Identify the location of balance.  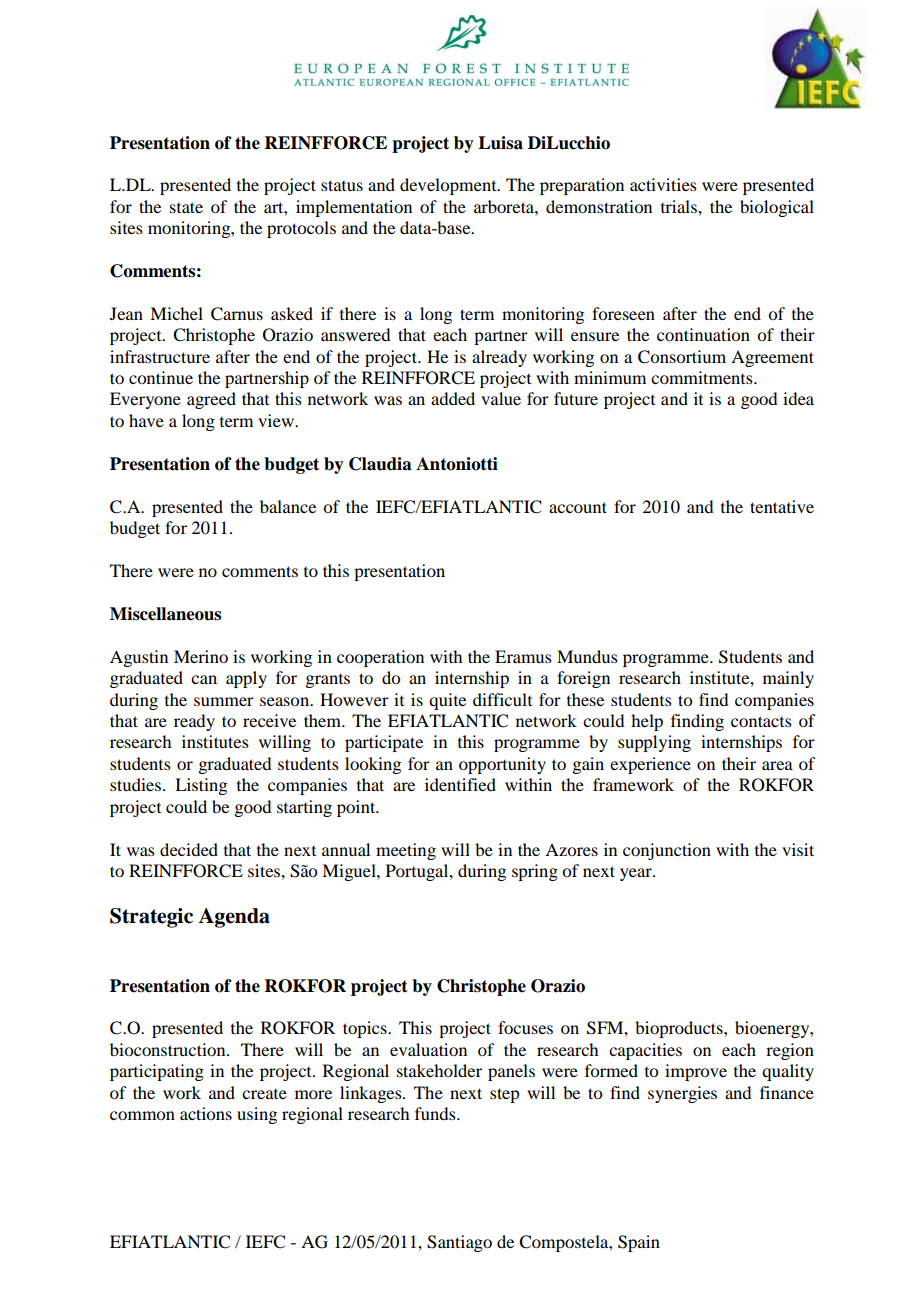
(288, 506).
